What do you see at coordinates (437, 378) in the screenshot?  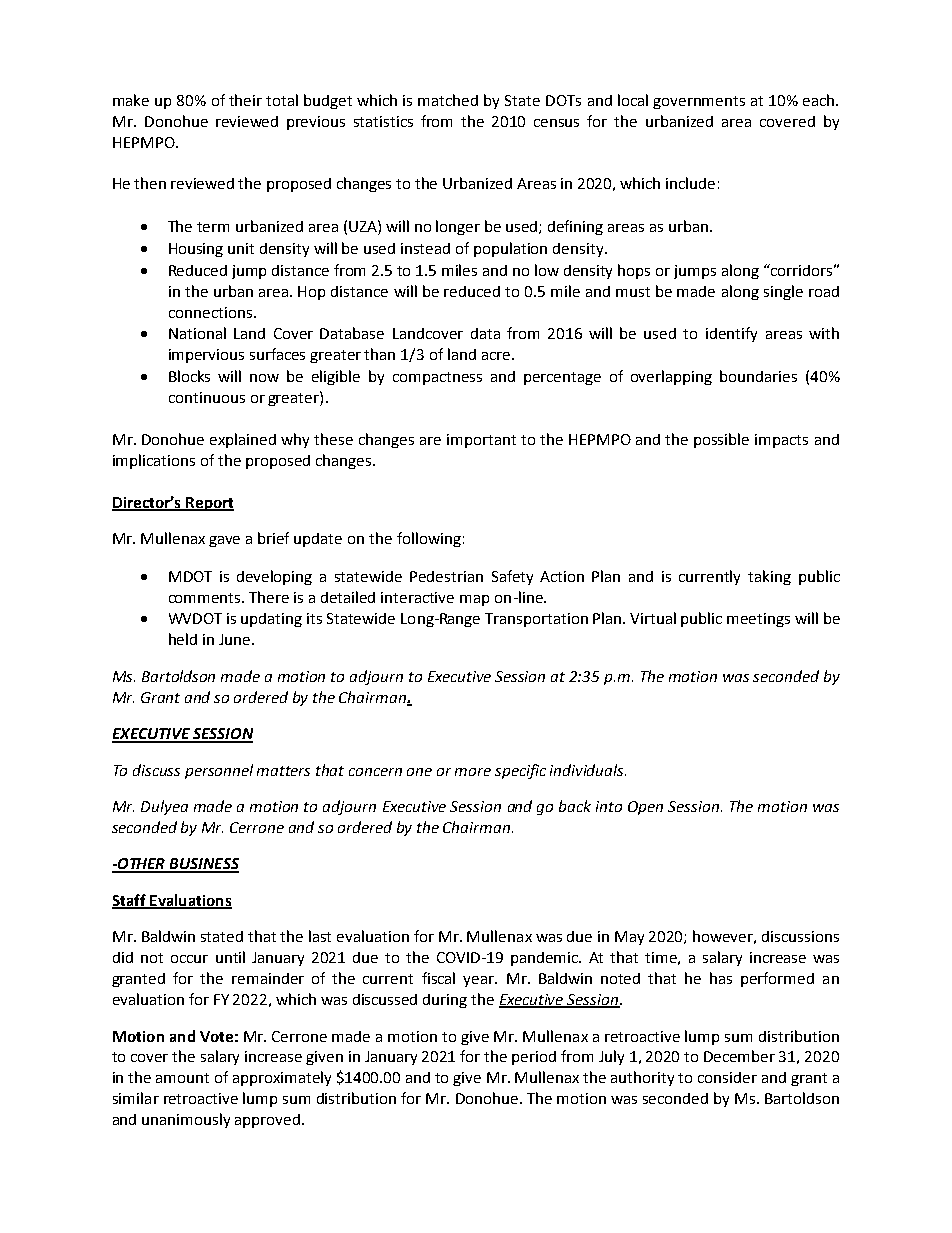 I see `compactness` at bounding box center [437, 378].
